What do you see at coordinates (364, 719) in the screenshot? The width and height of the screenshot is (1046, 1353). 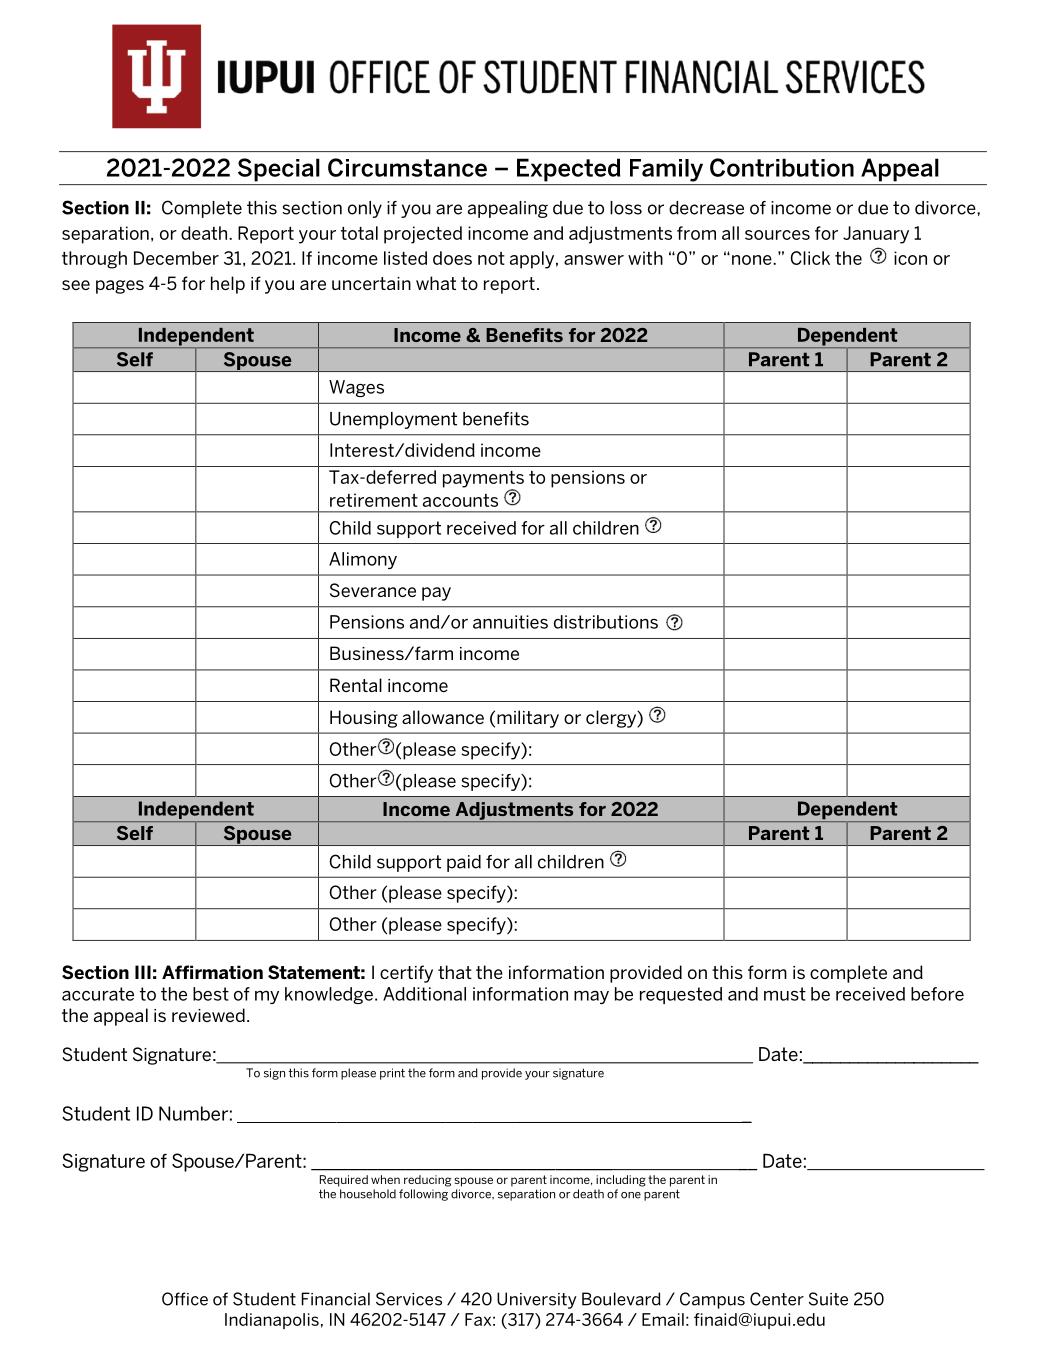 I see `Housing` at bounding box center [364, 719].
